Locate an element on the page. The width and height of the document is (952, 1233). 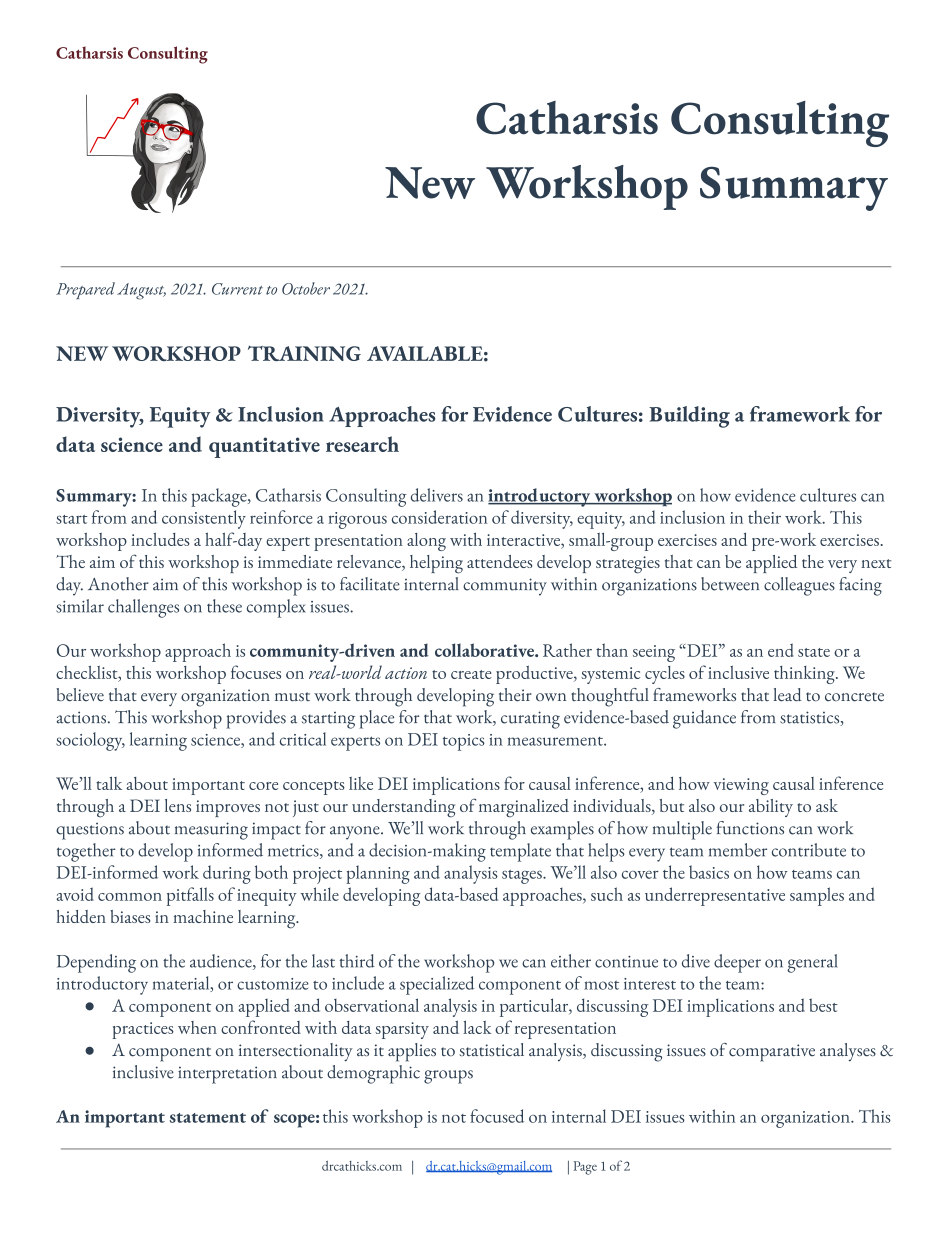
October is located at coordinates (306, 288).
